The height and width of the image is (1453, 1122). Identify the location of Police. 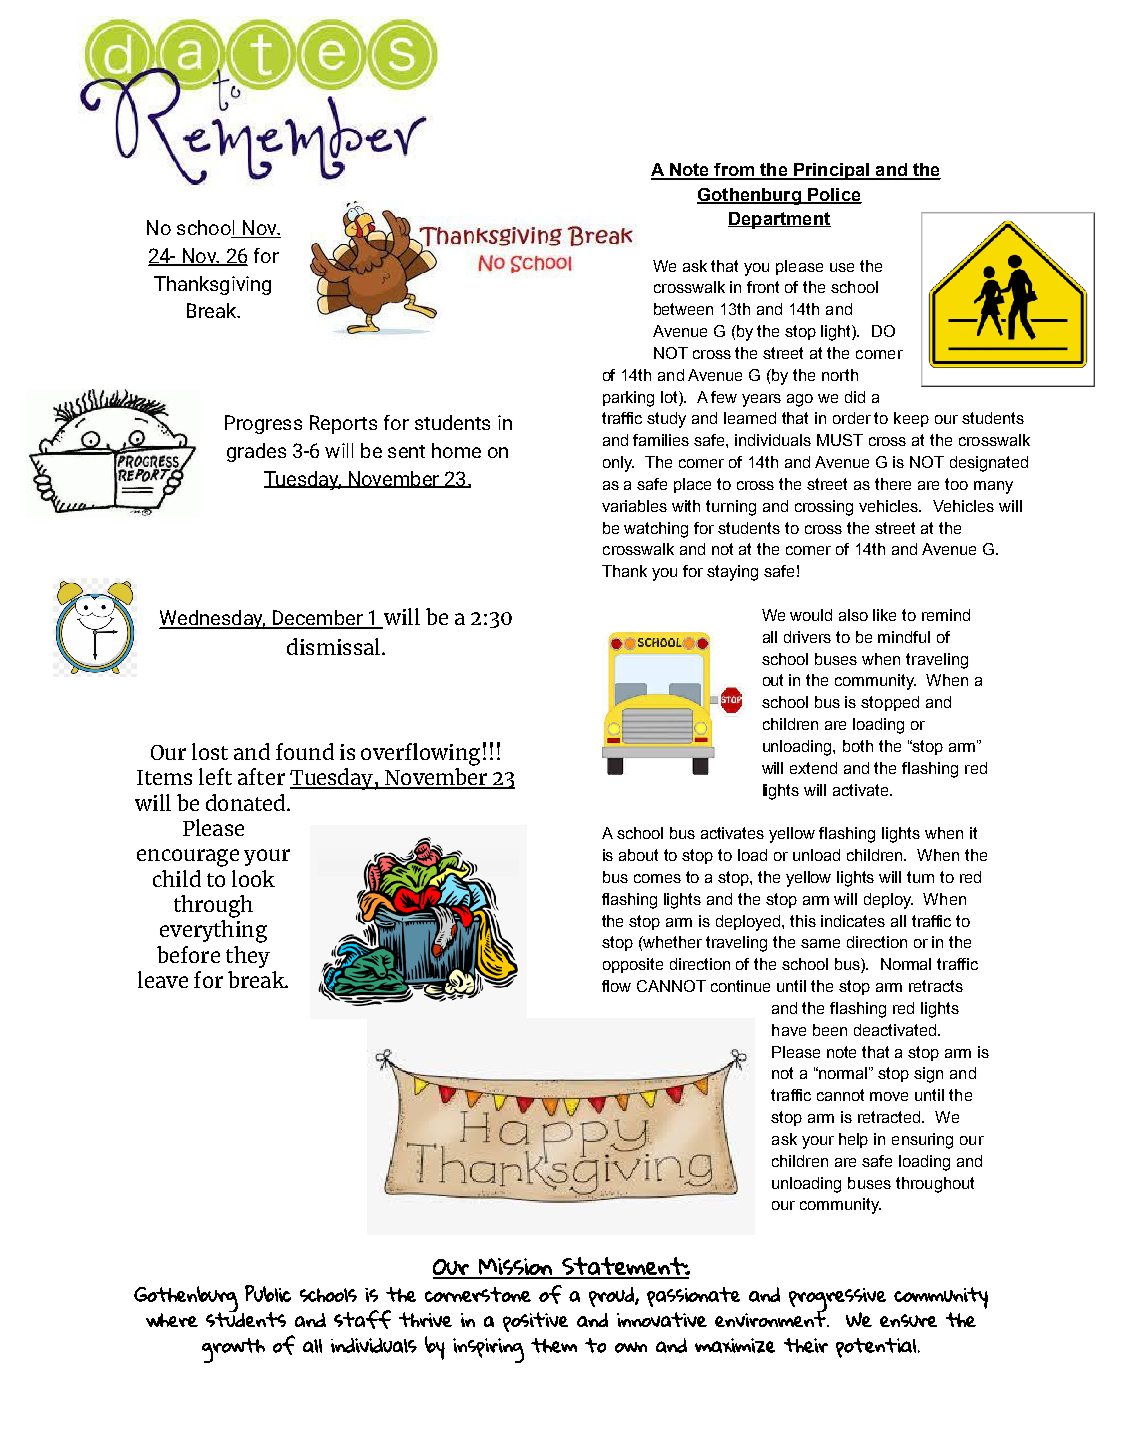
(834, 195).
